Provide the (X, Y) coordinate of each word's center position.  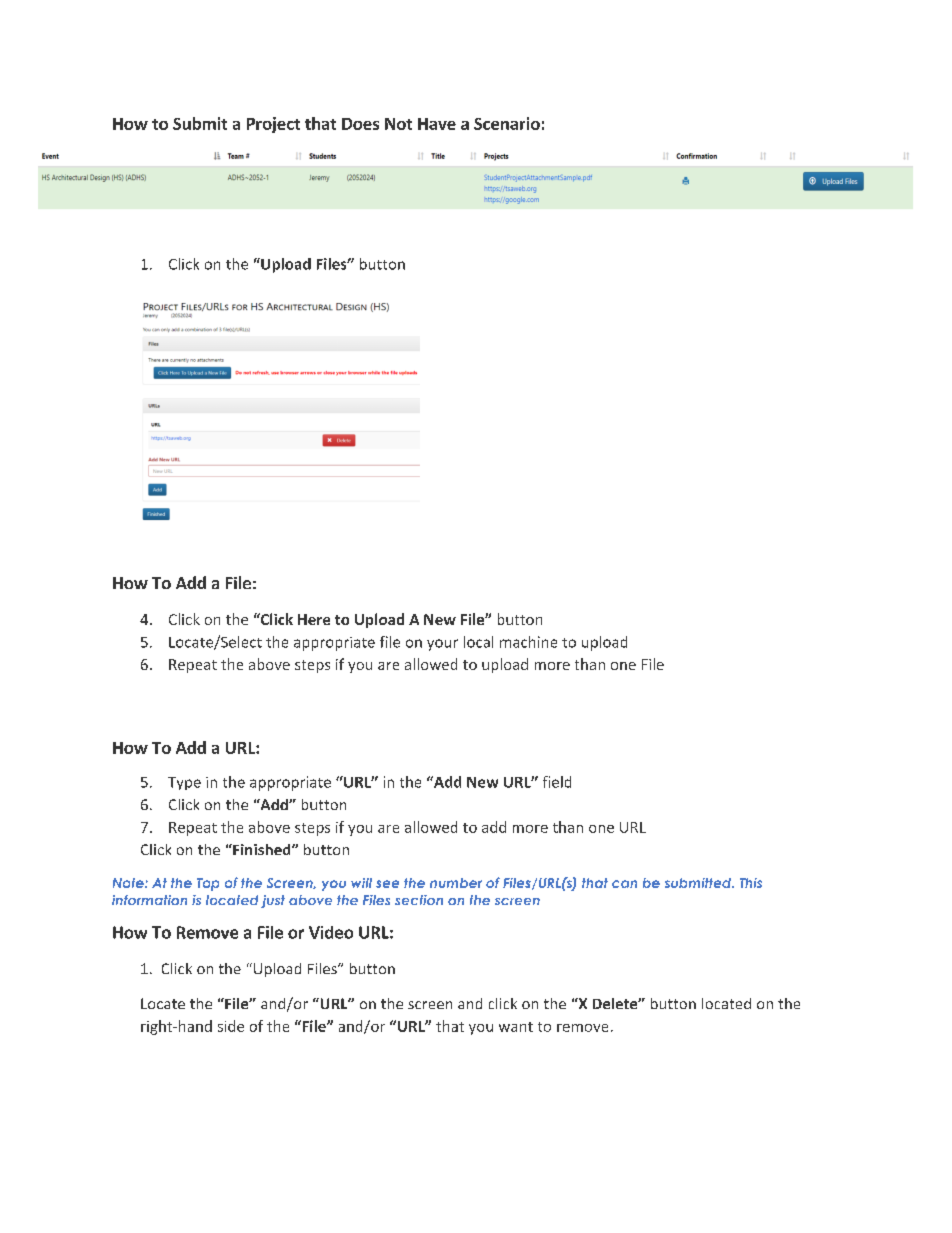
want (516, 1027)
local (478, 642)
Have (437, 124)
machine (528, 642)
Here (314, 619)
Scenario (507, 123)
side (231, 1026)
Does (360, 124)
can (624, 884)
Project (273, 125)
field (557, 782)
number (456, 883)
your (442, 645)
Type (184, 783)
